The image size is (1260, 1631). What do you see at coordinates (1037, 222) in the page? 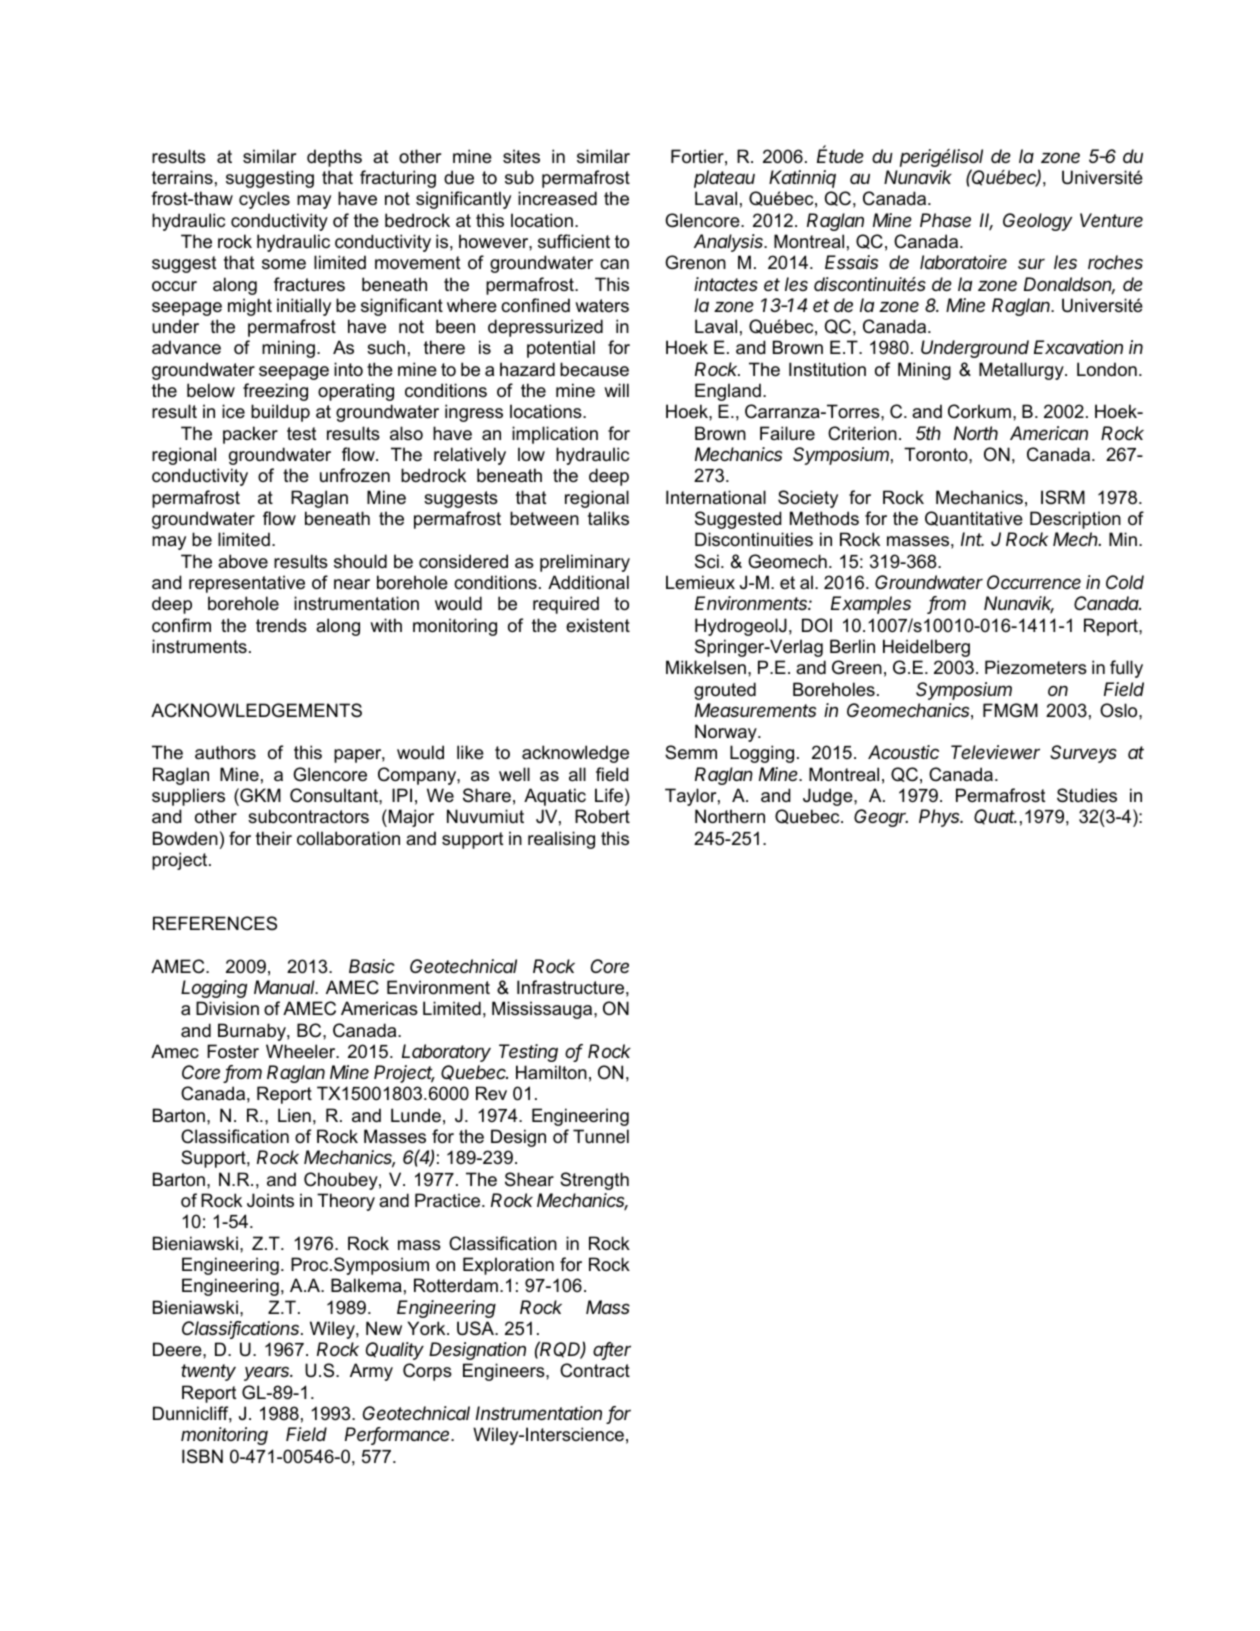
I see `Geology` at bounding box center [1037, 222].
